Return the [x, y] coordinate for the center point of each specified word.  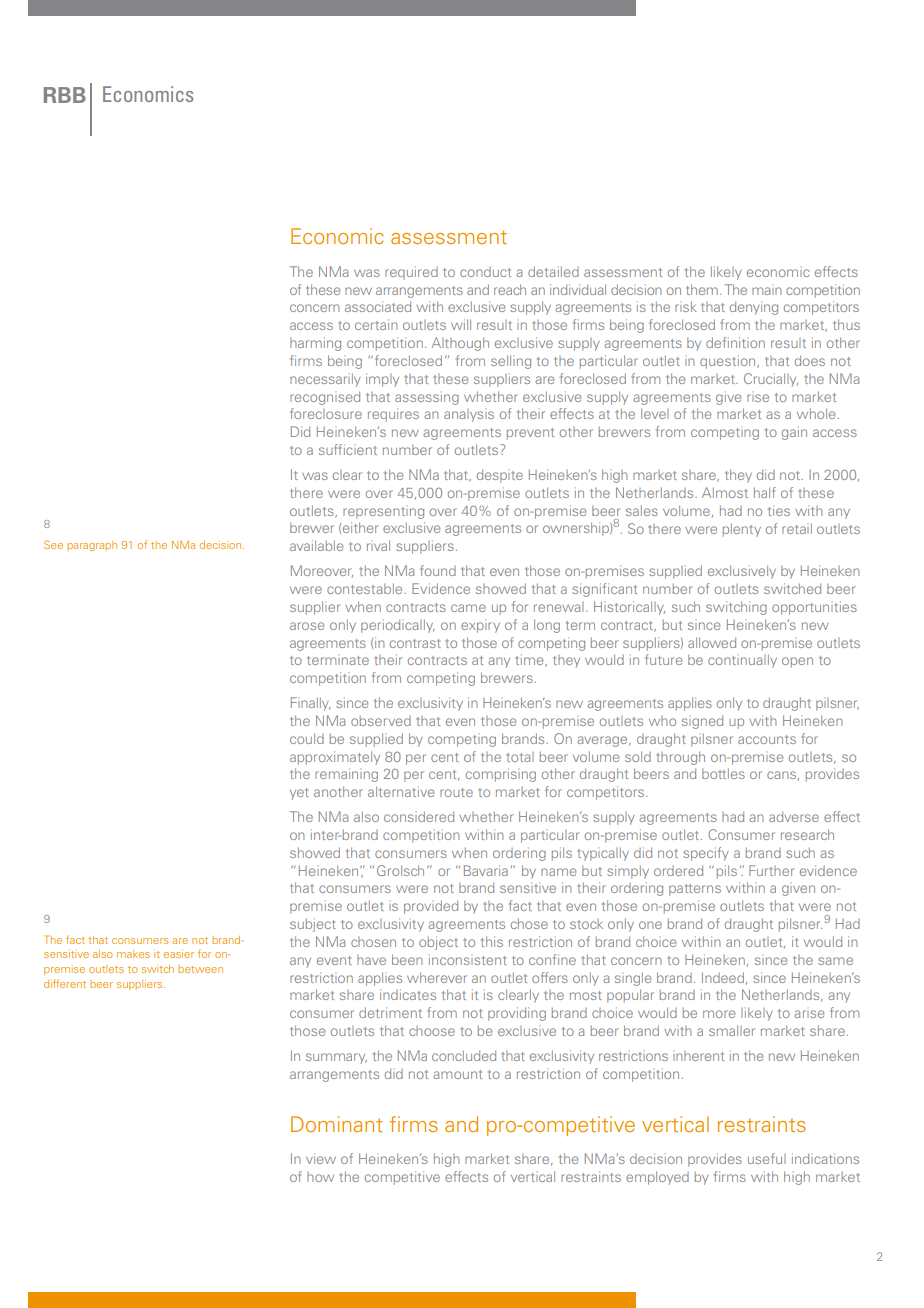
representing [383, 513]
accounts [767, 739]
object [438, 943]
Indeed [723, 977]
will [461, 324]
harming [315, 344]
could [307, 738]
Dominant [337, 1124]
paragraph [92, 546]
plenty [742, 530]
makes [133, 954]
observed [381, 721]
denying [754, 308]
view [321, 1158]
